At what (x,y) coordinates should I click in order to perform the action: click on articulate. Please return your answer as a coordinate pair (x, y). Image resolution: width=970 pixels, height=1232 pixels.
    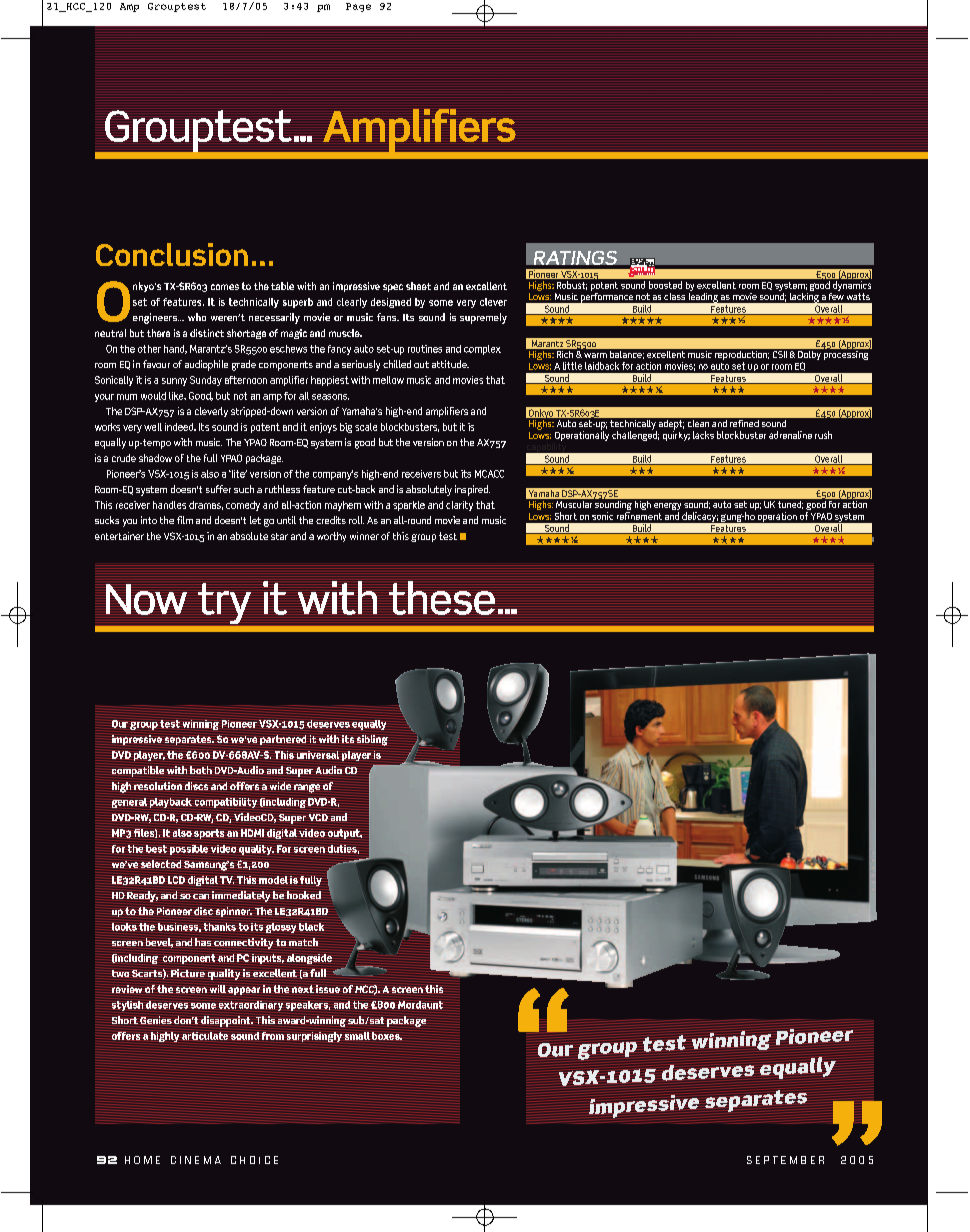
    Looking at the image, I should click on (205, 1036).
